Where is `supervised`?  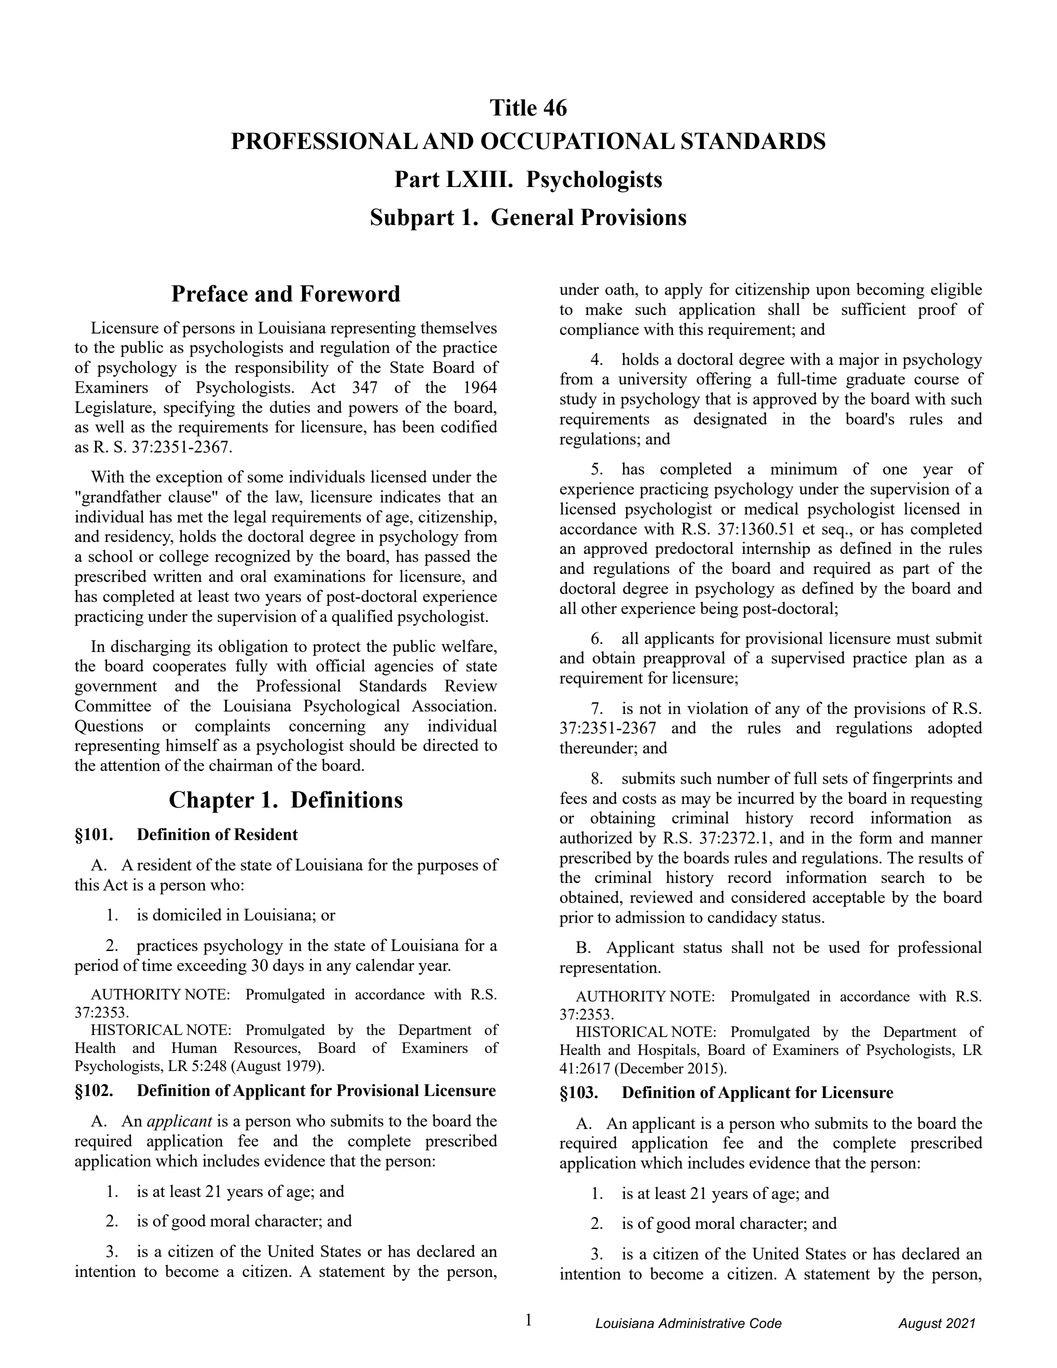 supervised is located at coordinates (808, 659).
